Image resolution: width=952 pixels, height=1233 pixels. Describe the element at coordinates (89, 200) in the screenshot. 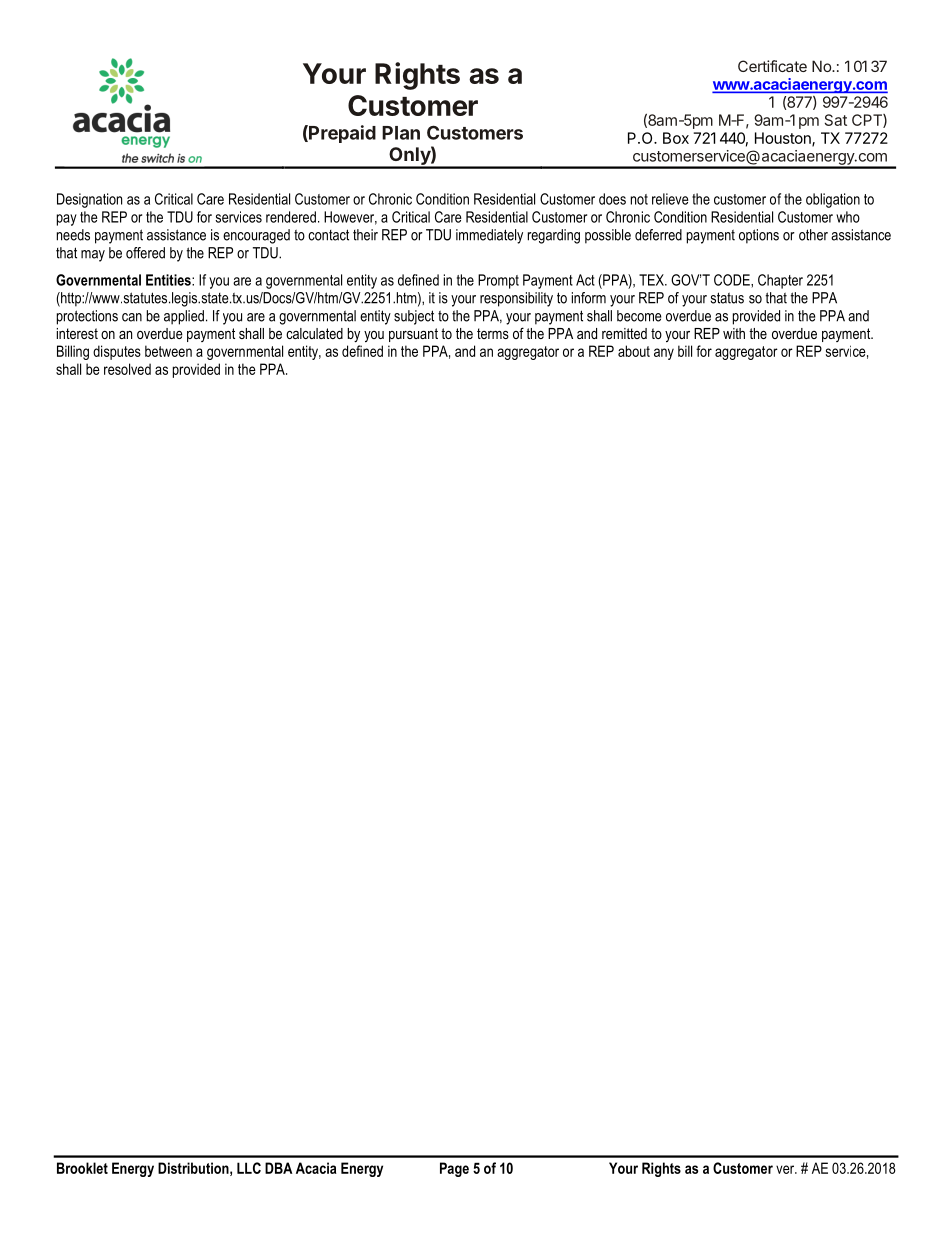

I see `Designation` at that location.
